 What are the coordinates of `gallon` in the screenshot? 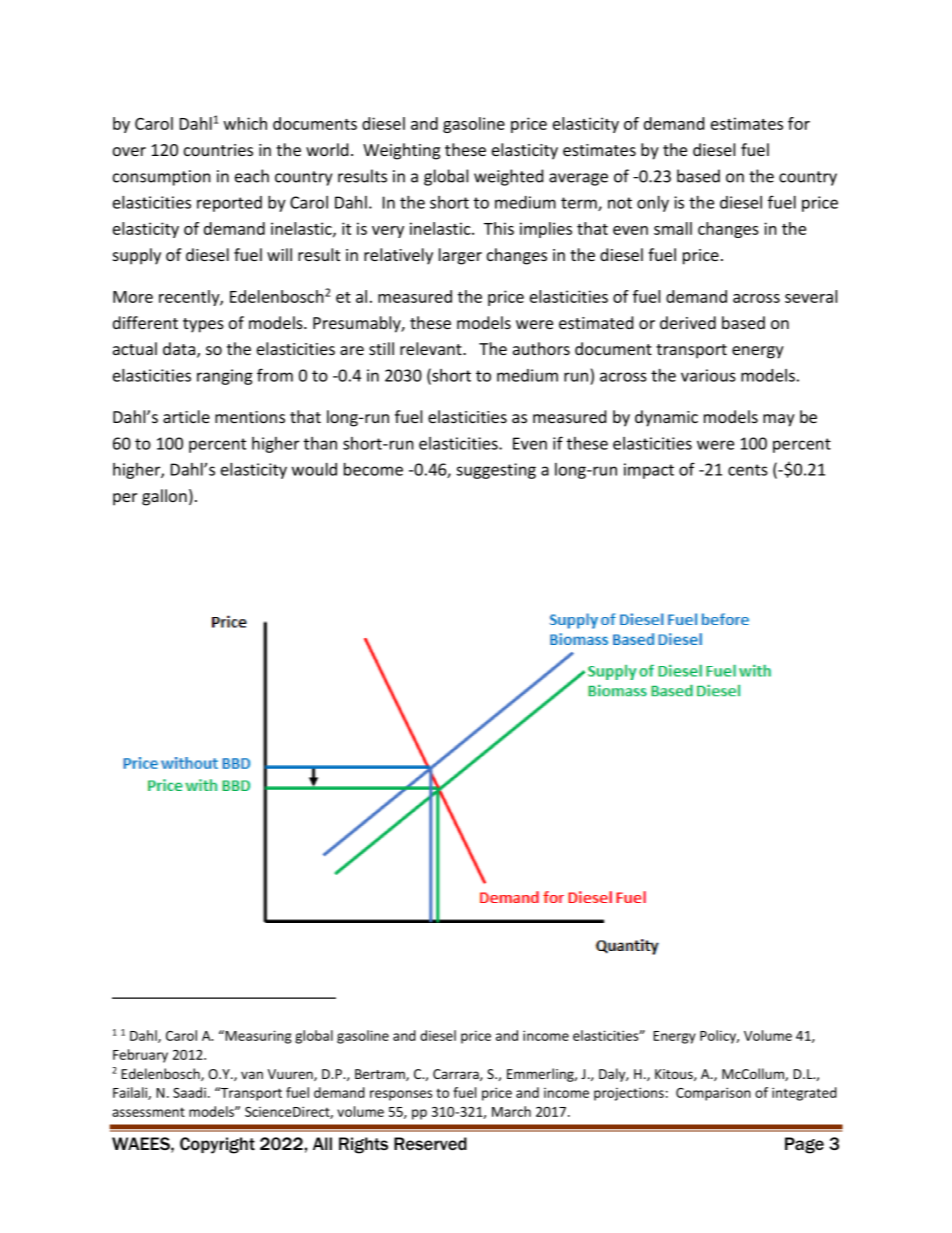 It's located at (164, 497).
